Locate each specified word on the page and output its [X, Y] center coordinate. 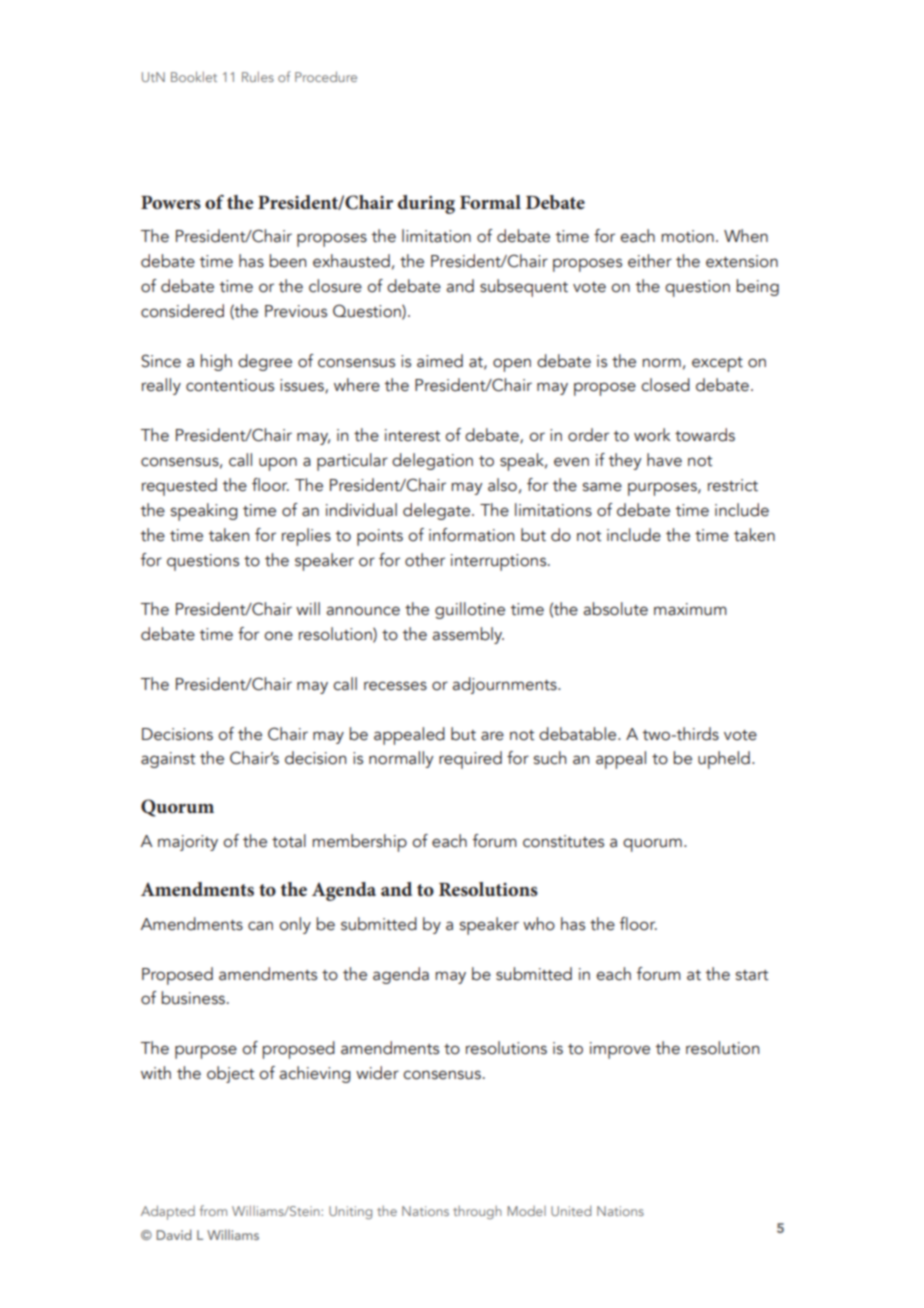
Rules [258, 76]
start [752, 975]
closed [665, 385]
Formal [490, 202]
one [278, 636]
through [477, 1212]
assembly [468, 635]
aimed [440, 361]
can [260, 926]
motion [687, 236]
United [571, 1210]
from [213, 1210]
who [539, 924]
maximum [690, 609]
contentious [230, 385]
